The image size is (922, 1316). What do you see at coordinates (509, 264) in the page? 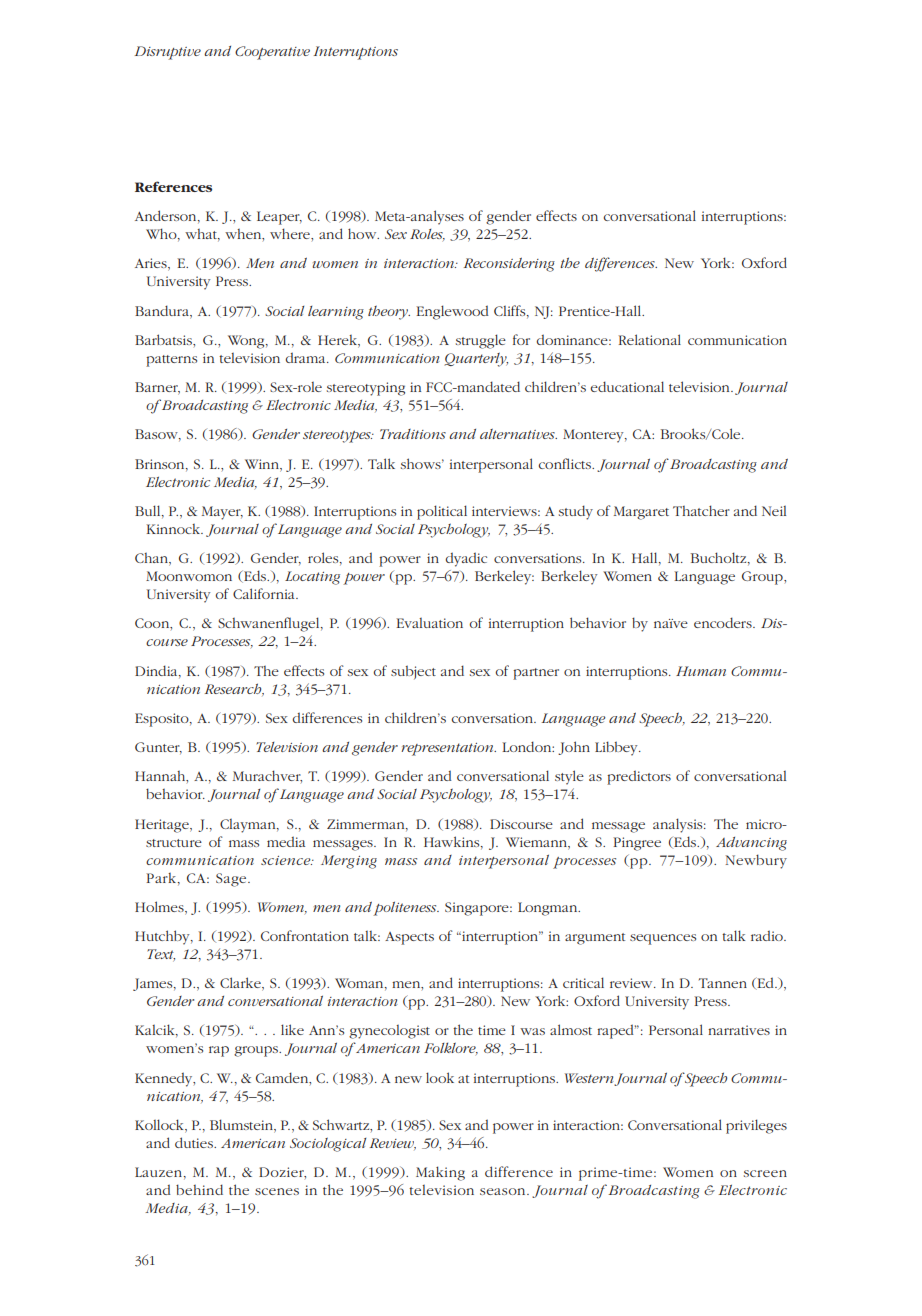
I see `Reconsidering` at bounding box center [509, 264].
